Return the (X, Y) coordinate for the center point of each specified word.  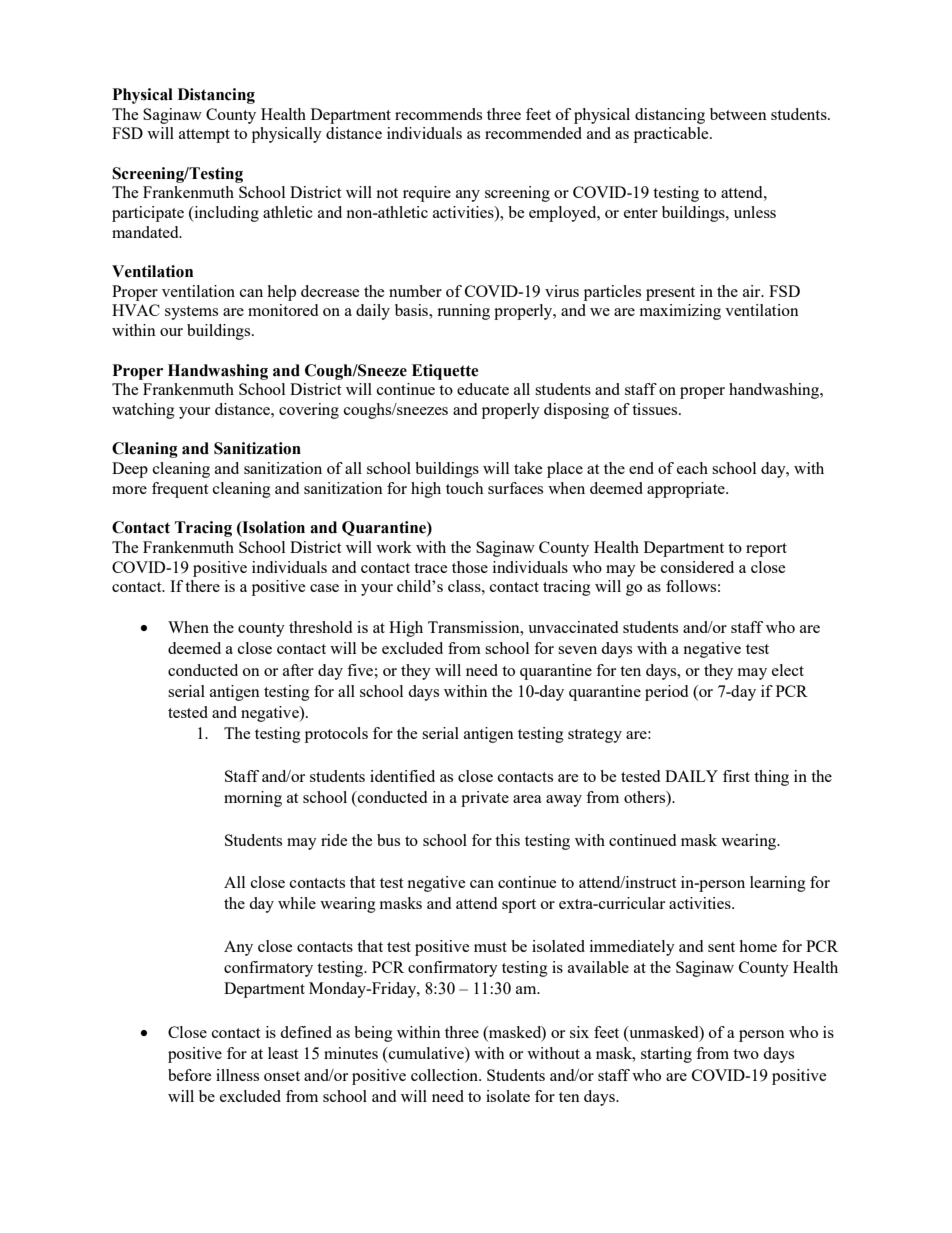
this (507, 840)
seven (577, 650)
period (666, 693)
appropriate (687, 490)
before (189, 1075)
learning (778, 884)
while (297, 903)
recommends (438, 114)
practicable (672, 135)
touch (465, 488)
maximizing (680, 312)
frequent (180, 490)
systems (191, 313)
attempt (204, 136)
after (298, 670)
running (463, 312)
